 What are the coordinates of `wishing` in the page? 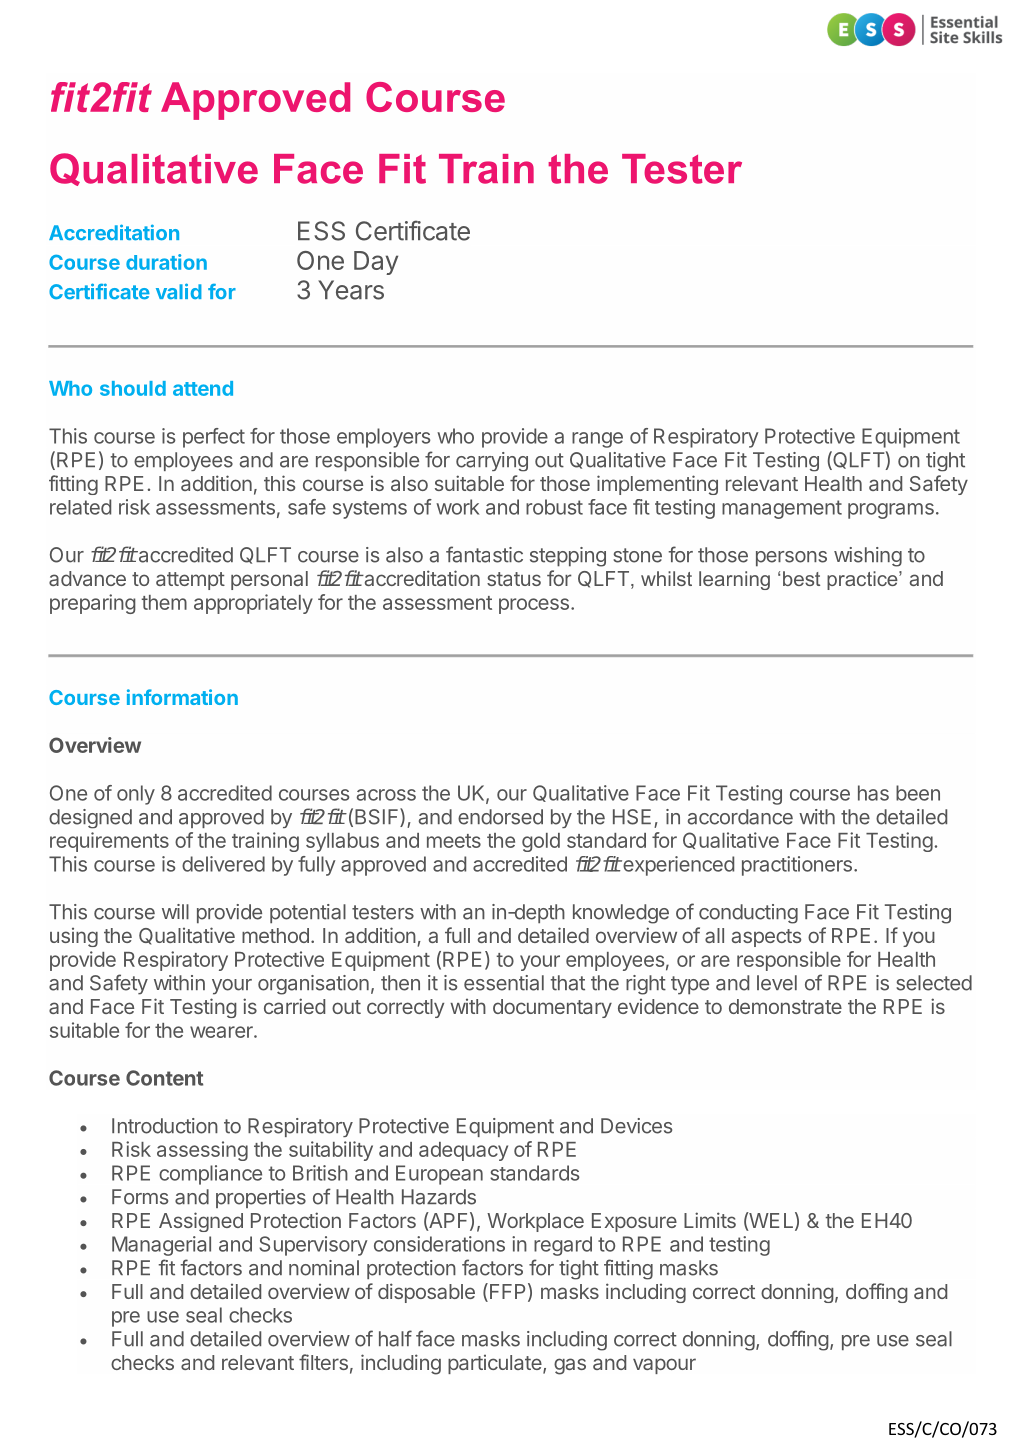 It's located at (868, 557).
